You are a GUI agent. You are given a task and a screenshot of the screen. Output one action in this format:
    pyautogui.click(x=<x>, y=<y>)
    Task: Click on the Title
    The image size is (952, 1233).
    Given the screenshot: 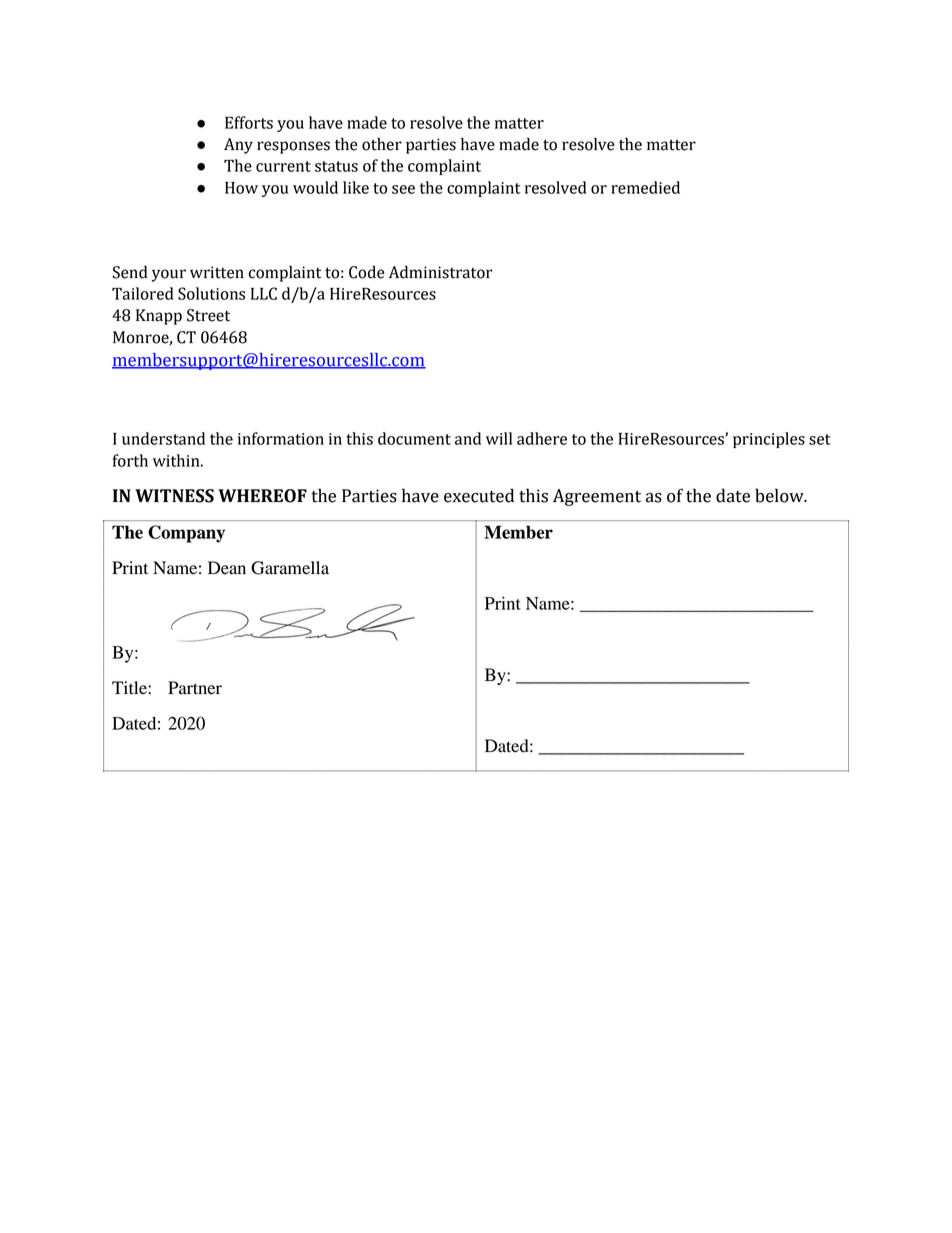 What is the action you would take?
    pyautogui.click(x=130, y=688)
